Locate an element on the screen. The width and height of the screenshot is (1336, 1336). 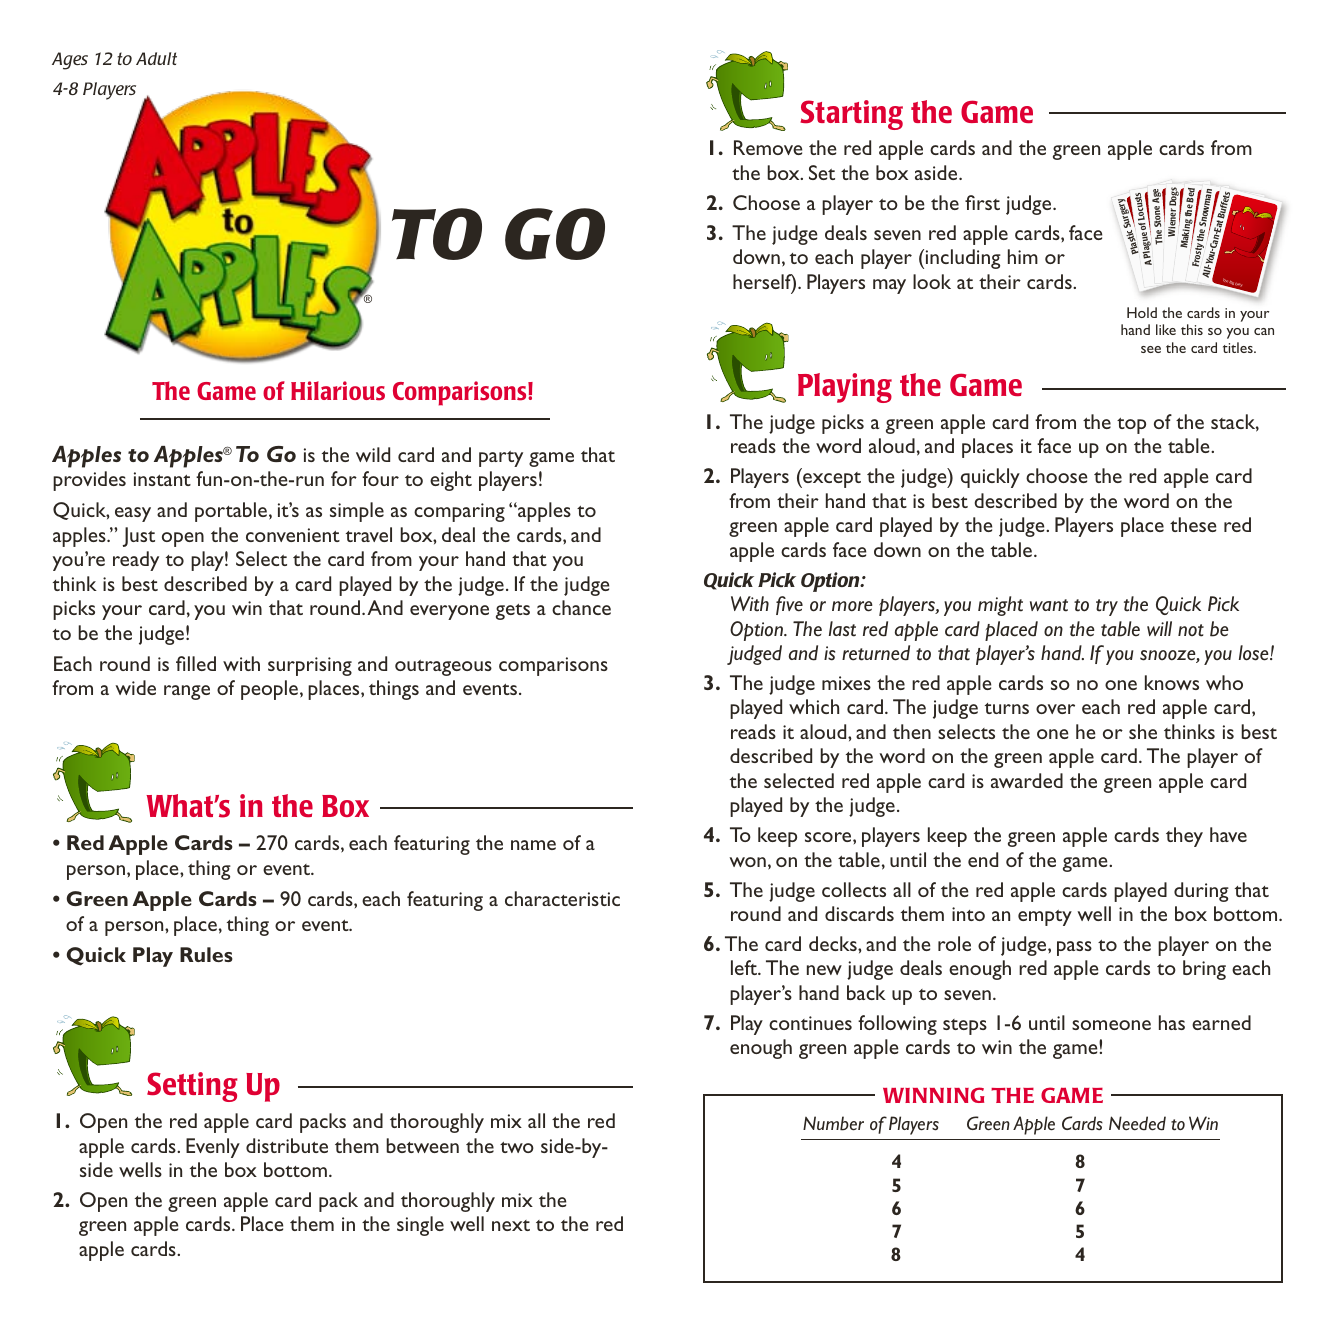
Evenly is located at coordinates (213, 1148).
